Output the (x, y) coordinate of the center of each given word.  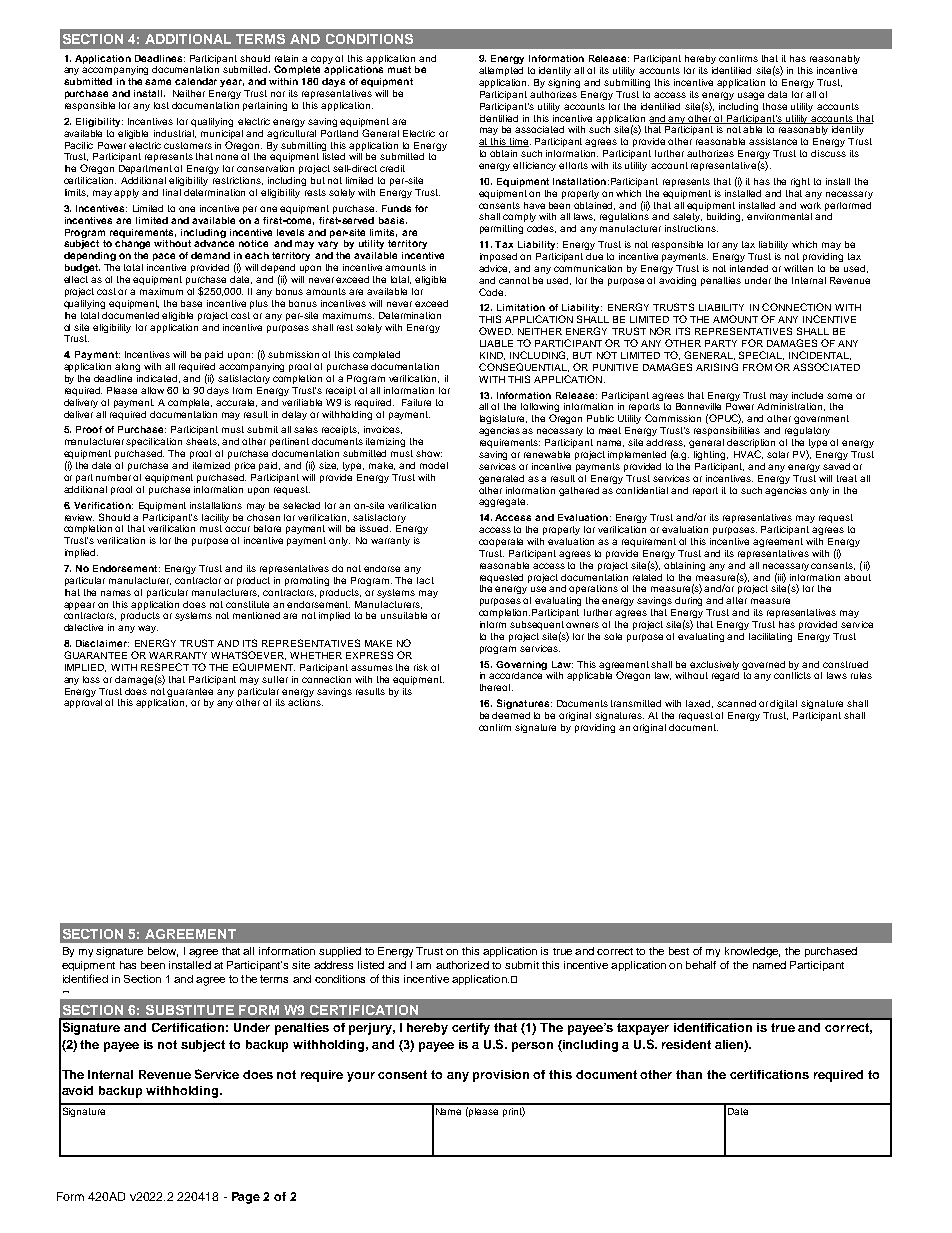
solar (778, 454)
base (191, 303)
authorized (462, 965)
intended (749, 268)
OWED (496, 331)
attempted (501, 71)
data (777, 94)
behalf (701, 965)
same (158, 82)
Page (246, 1198)
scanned (736, 703)
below (163, 952)
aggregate (503, 502)
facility (215, 518)
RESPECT (165, 667)
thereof (496, 687)
